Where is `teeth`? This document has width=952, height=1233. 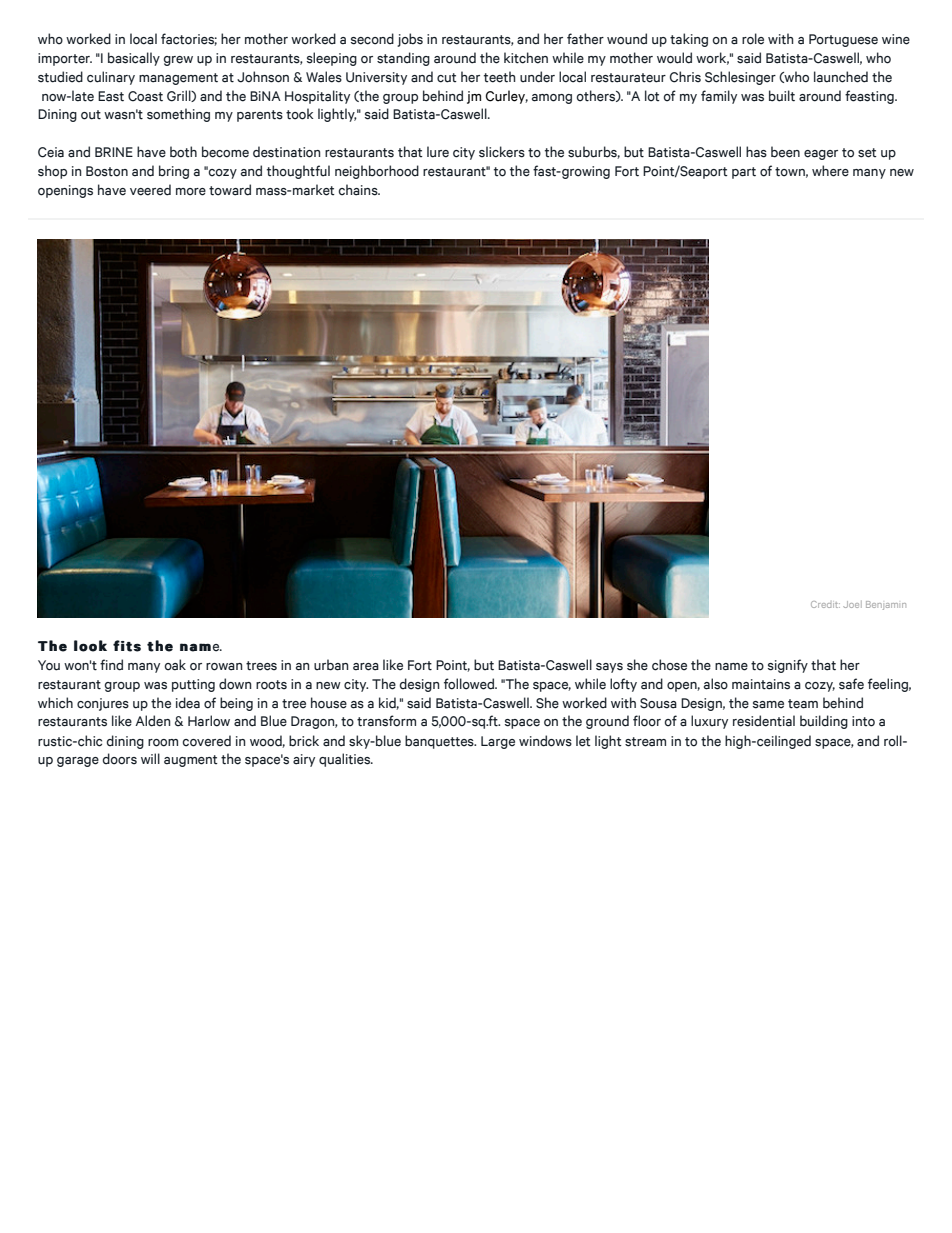
teeth is located at coordinates (500, 77).
